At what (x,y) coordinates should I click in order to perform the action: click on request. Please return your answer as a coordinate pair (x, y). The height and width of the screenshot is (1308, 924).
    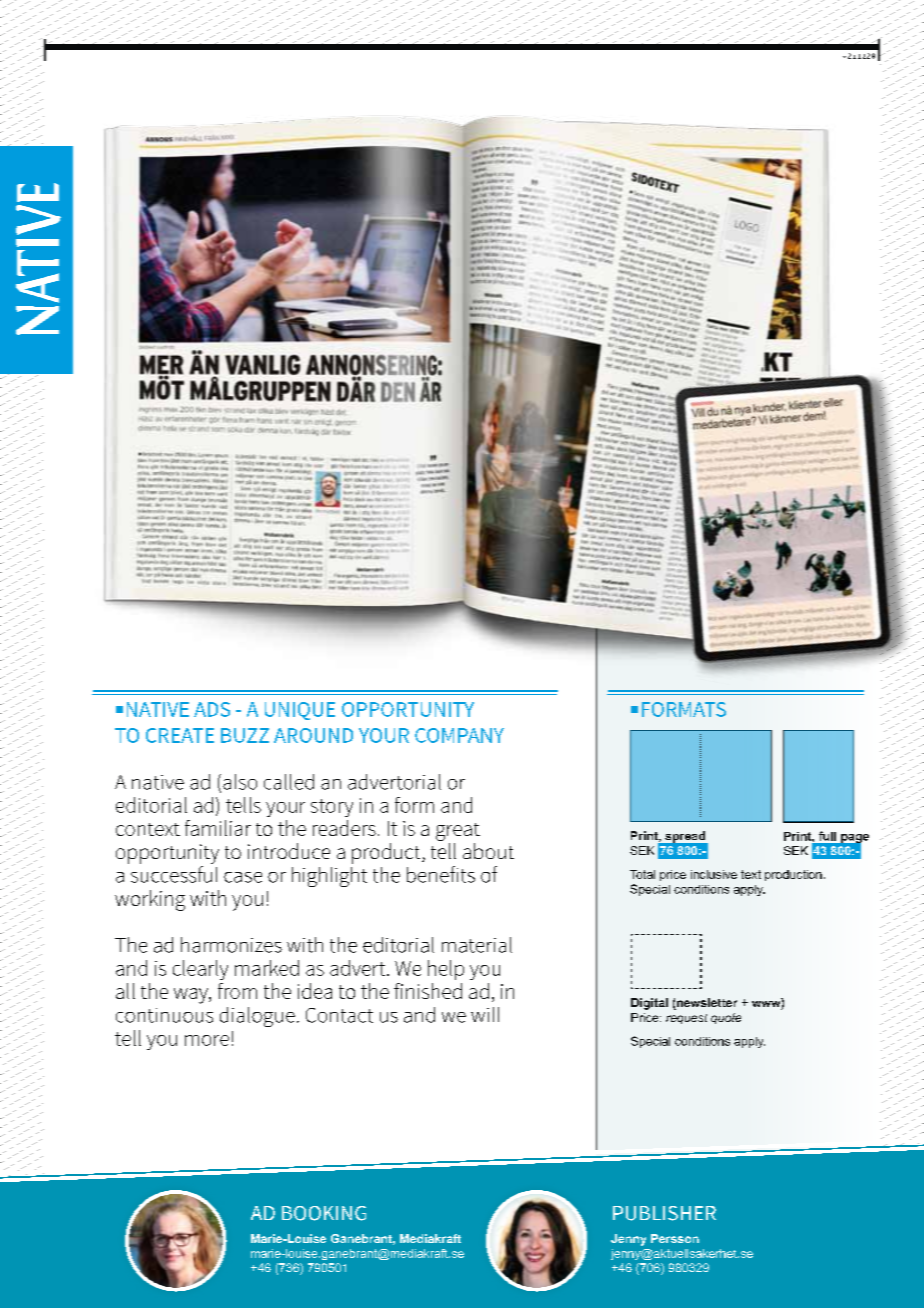
    Looking at the image, I should click on (686, 1019).
